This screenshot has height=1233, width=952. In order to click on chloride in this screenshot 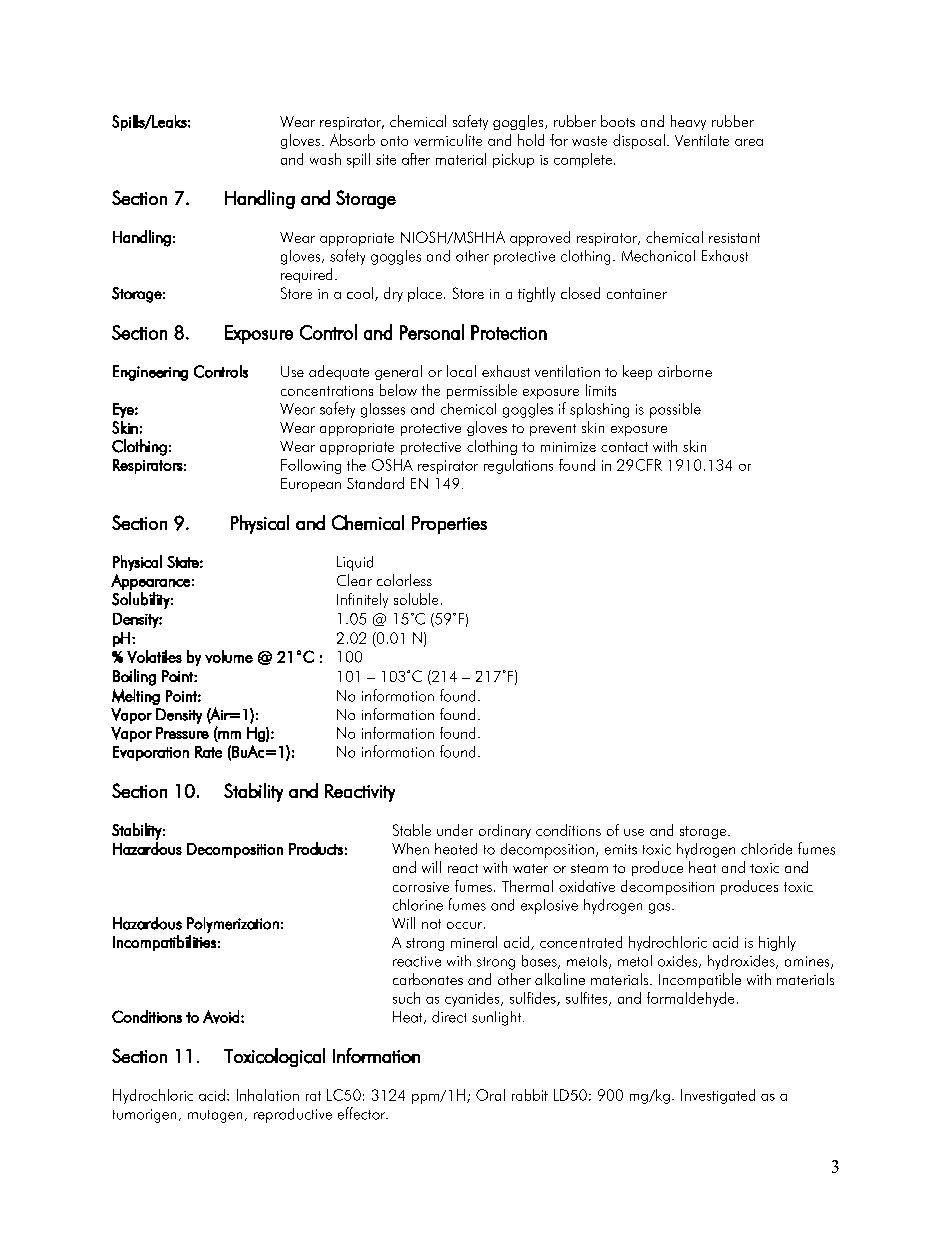, I will do `click(766, 849)`.
